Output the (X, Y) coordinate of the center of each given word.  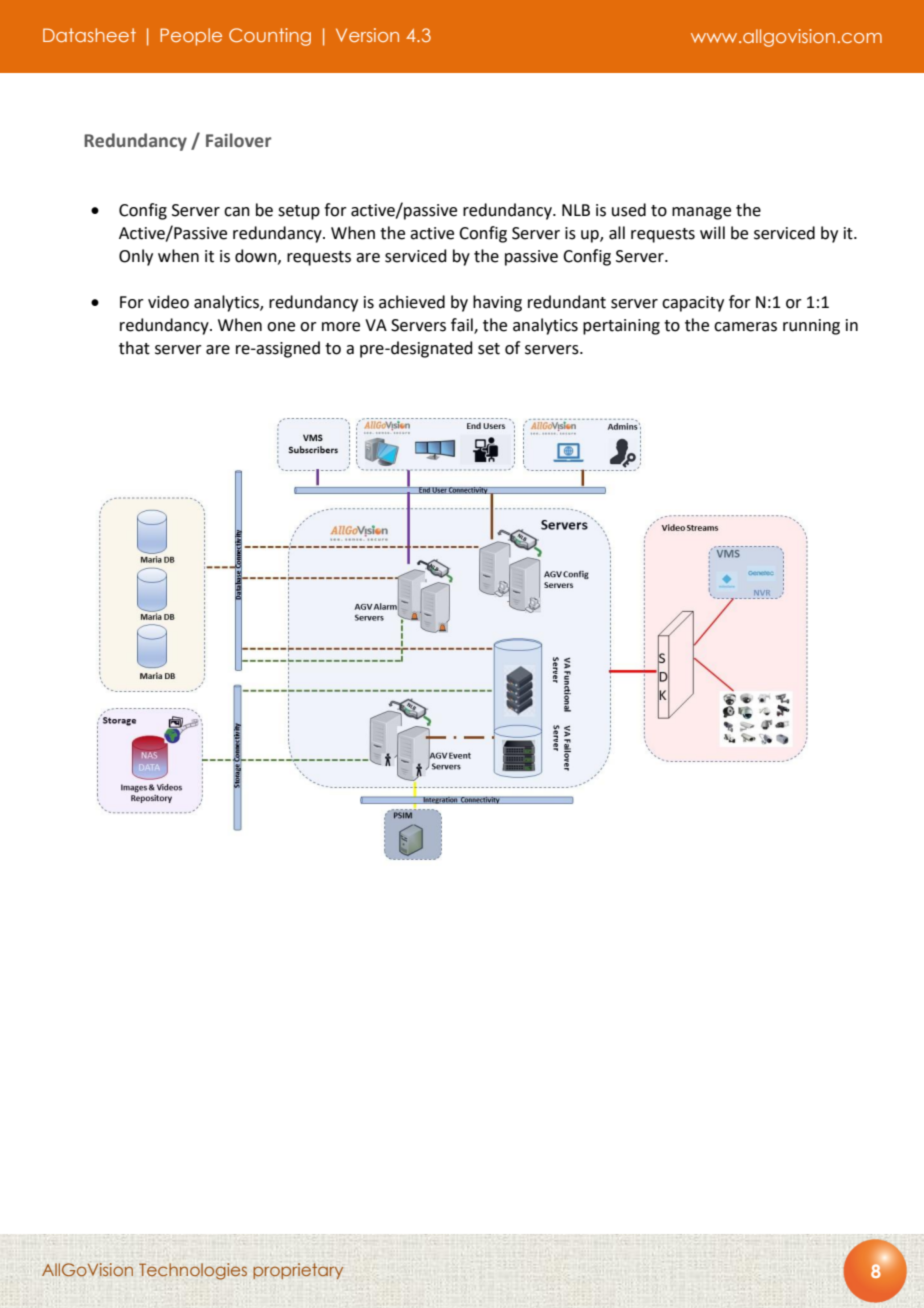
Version (367, 35)
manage (701, 213)
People (191, 37)
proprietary (298, 1271)
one (281, 327)
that (134, 348)
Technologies (193, 1271)
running (811, 327)
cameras (745, 327)
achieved (412, 302)
